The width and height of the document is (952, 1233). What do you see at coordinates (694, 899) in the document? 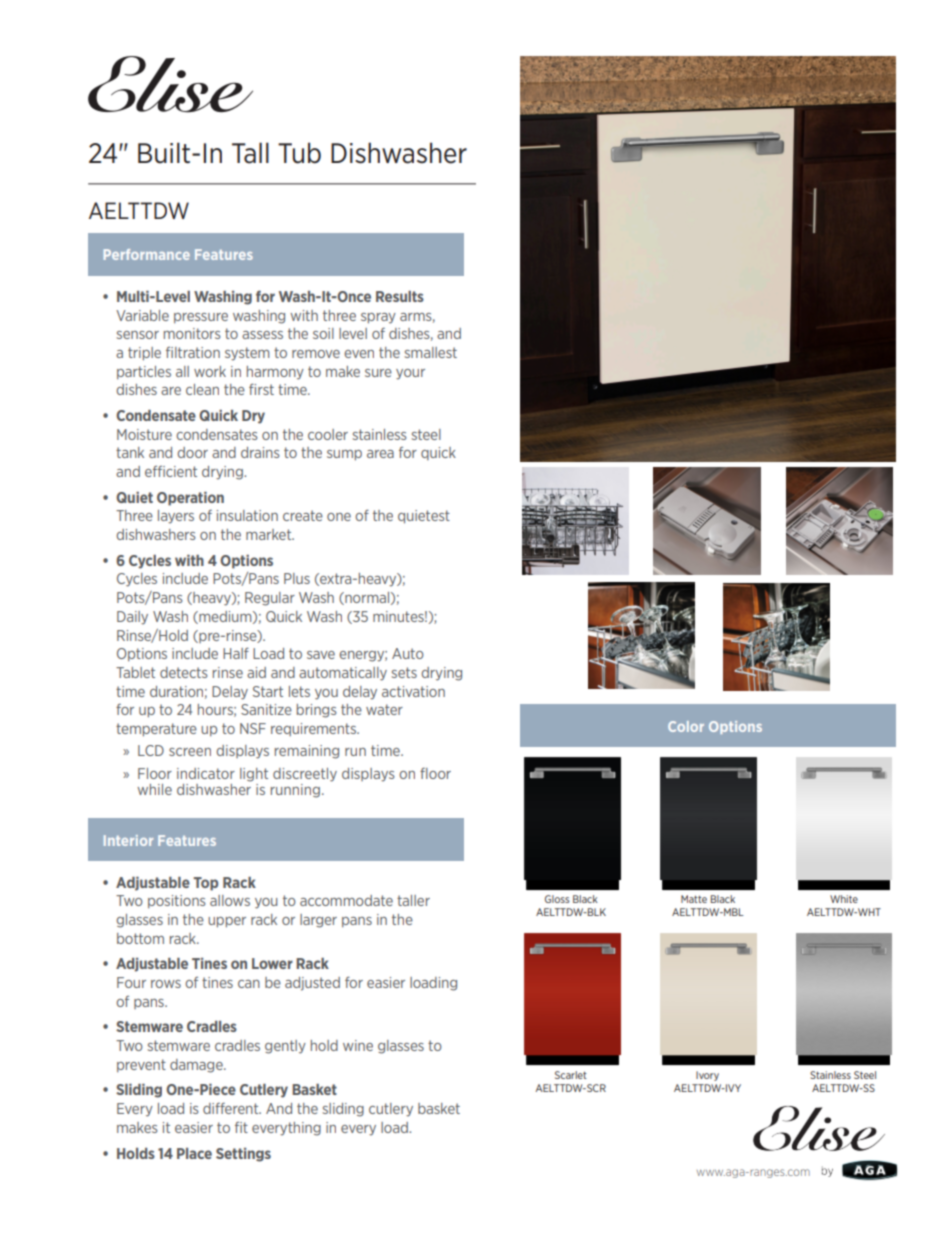
I see `Matte` at bounding box center [694, 899].
